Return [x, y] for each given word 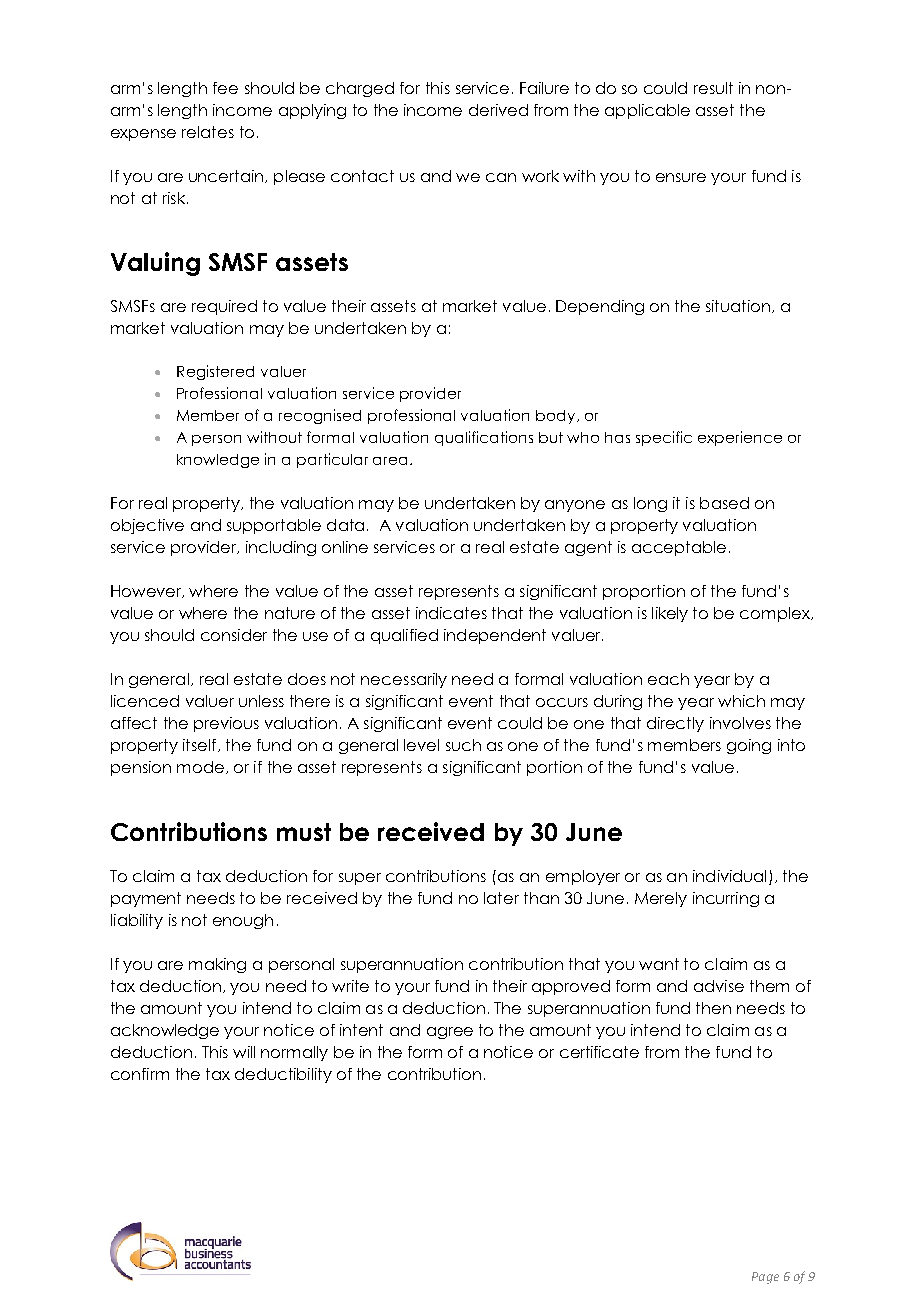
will [244, 1052]
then [713, 1008]
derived [498, 110]
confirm [140, 1074]
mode [200, 767]
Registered [215, 372]
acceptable [679, 548]
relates [208, 132]
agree [450, 1033]
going [749, 746]
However [147, 591]
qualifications [484, 438]
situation [738, 306]
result [713, 88]
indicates [451, 613]
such [463, 745]
